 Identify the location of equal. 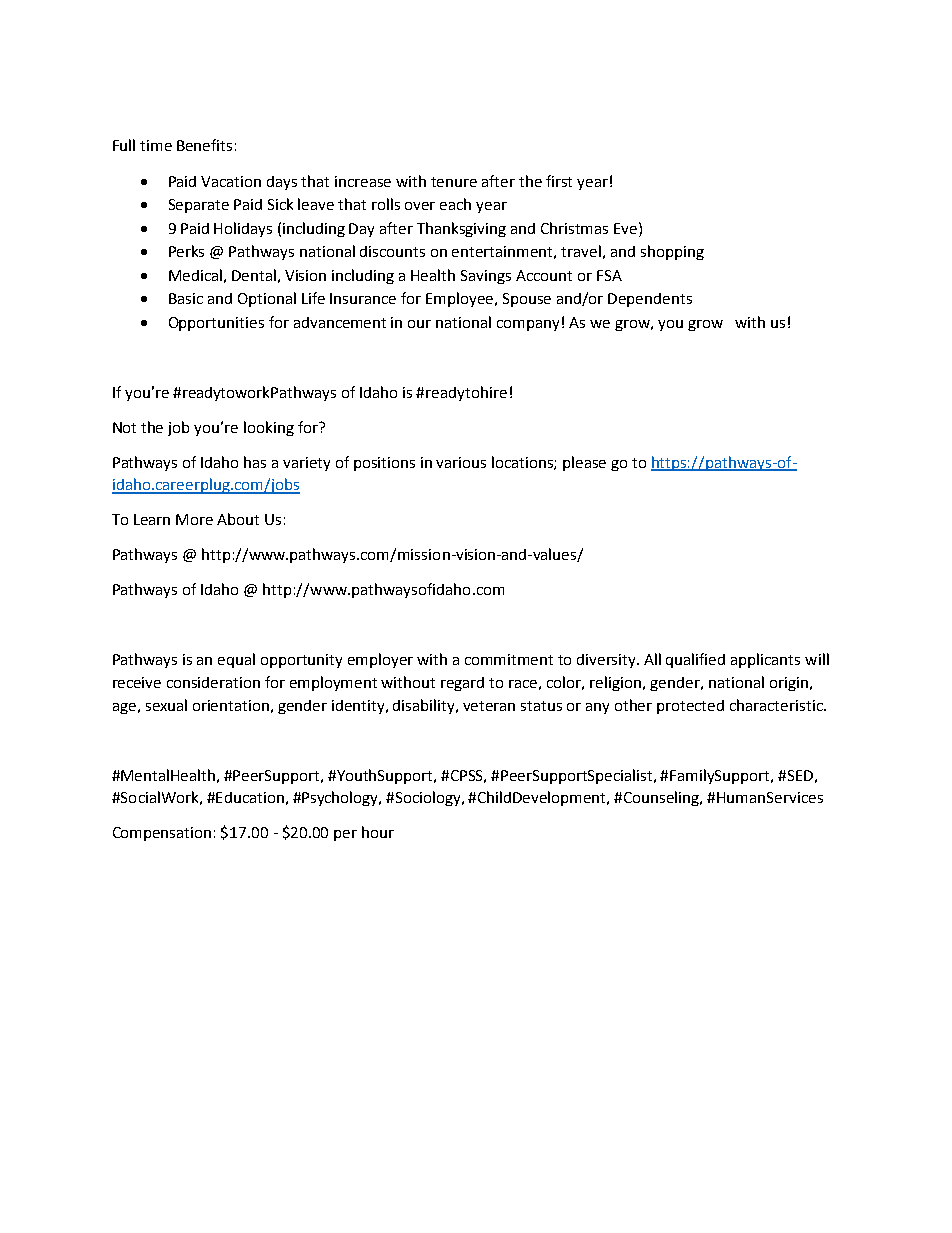
(236, 660).
